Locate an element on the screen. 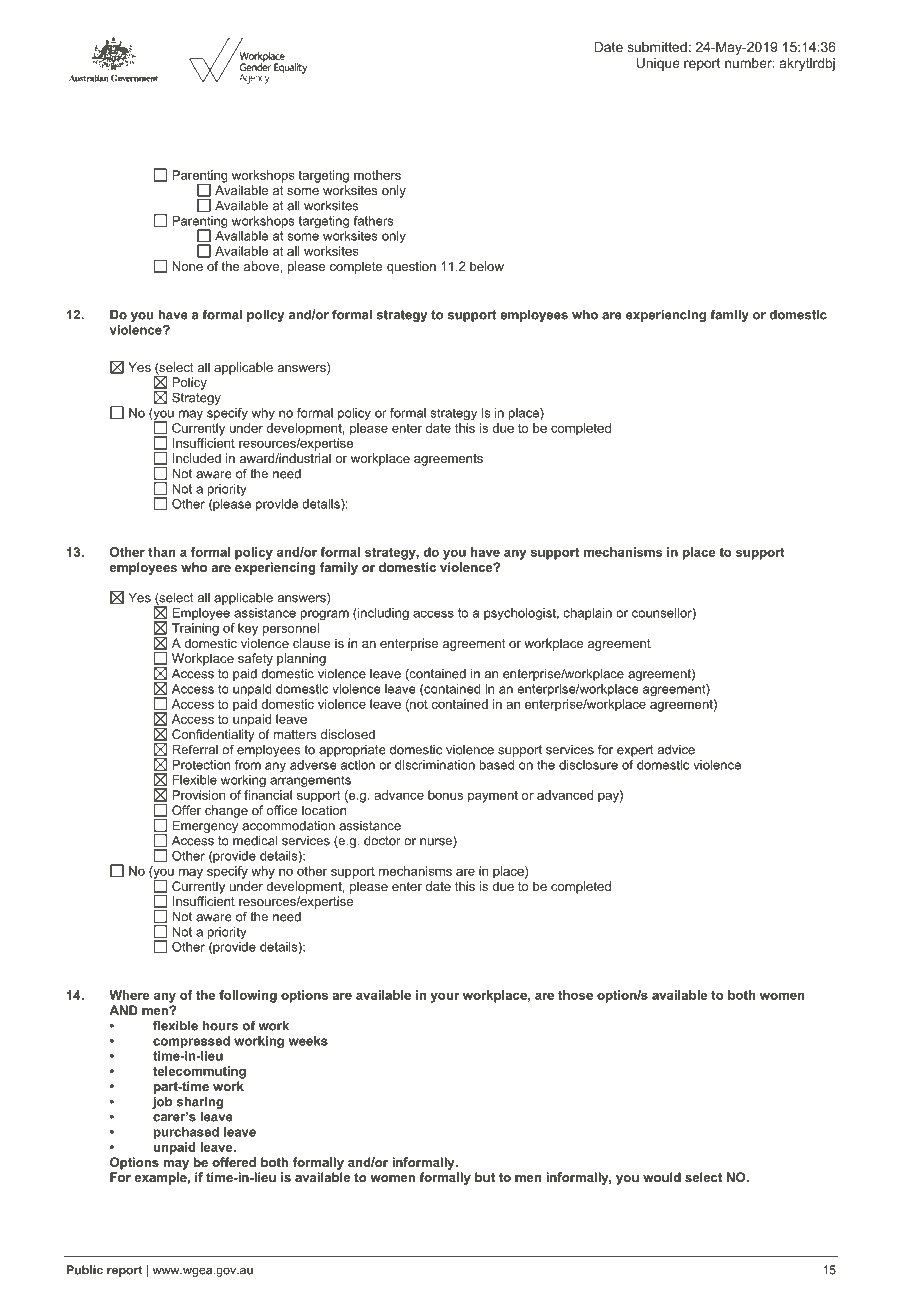 Image resolution: width=924 pixels, height=1308 pixels. Included is located at coordinates (197, 458).
